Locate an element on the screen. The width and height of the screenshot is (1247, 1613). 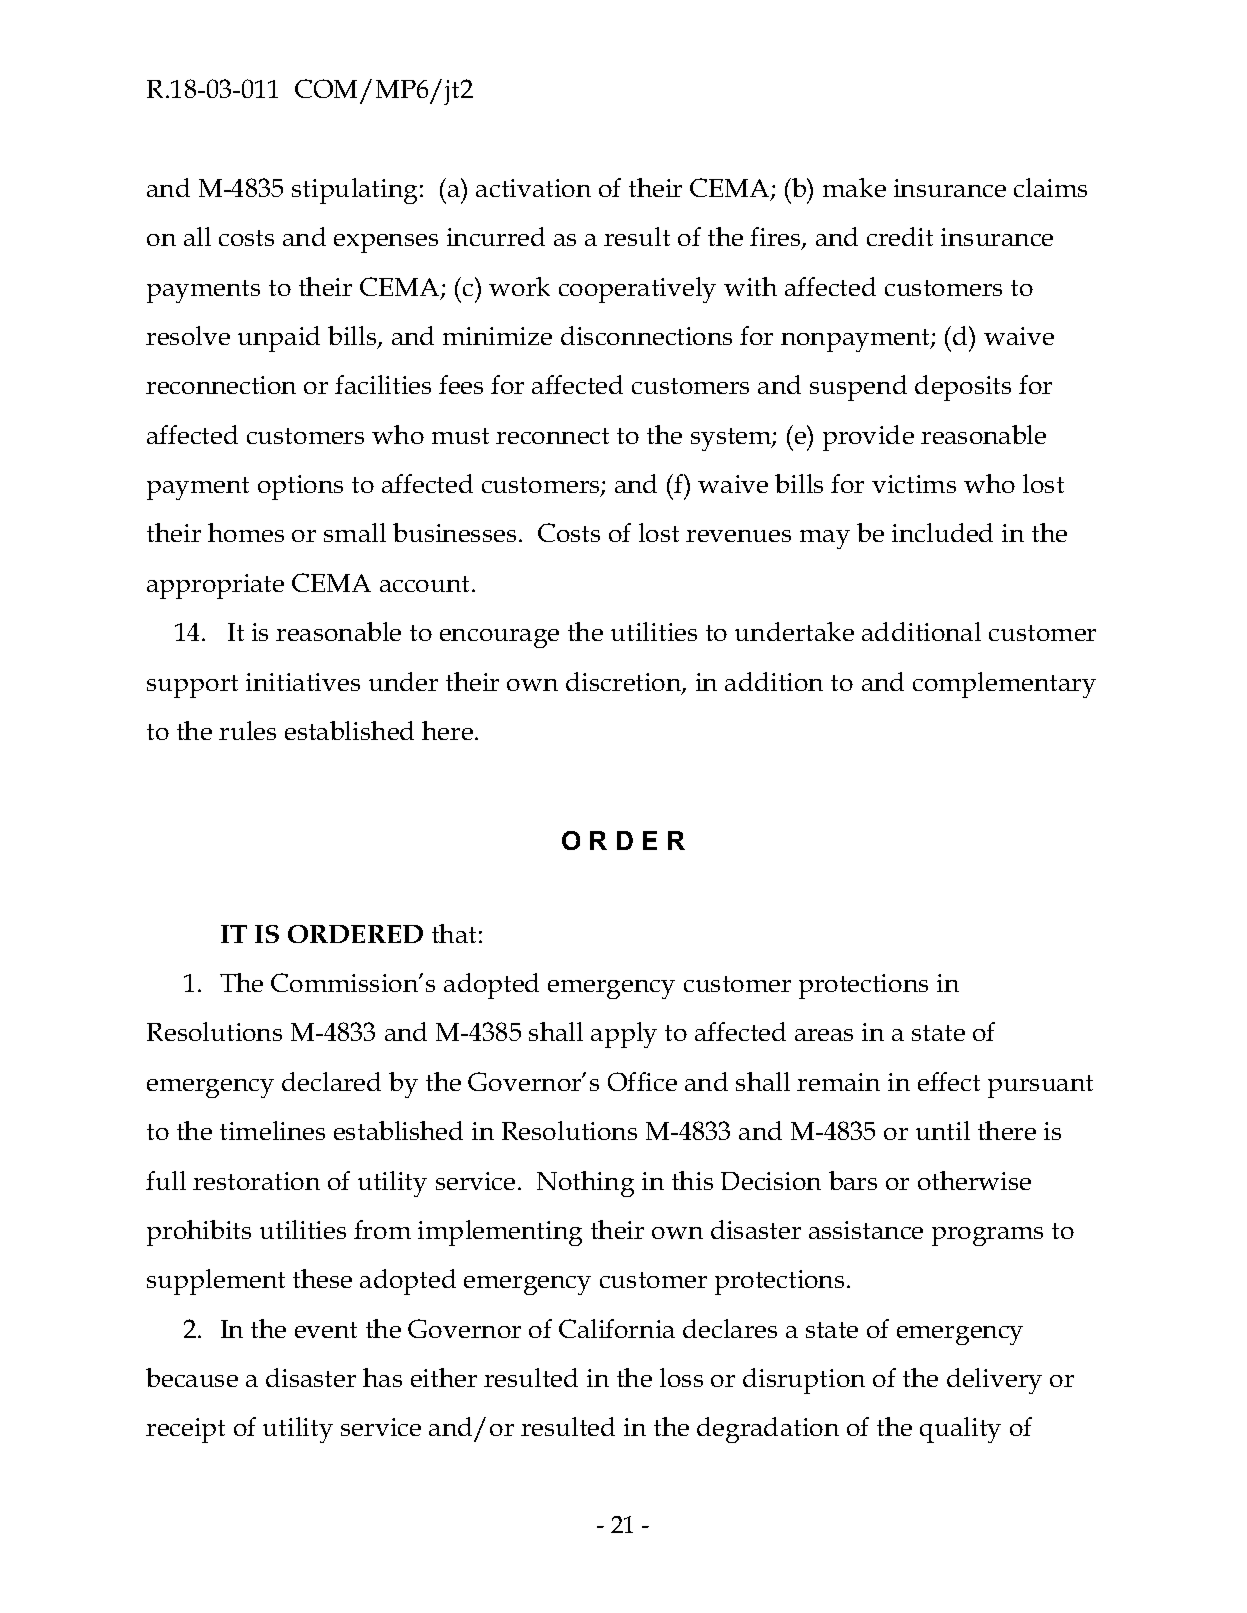
because is located at coordinates (192, 1377).
